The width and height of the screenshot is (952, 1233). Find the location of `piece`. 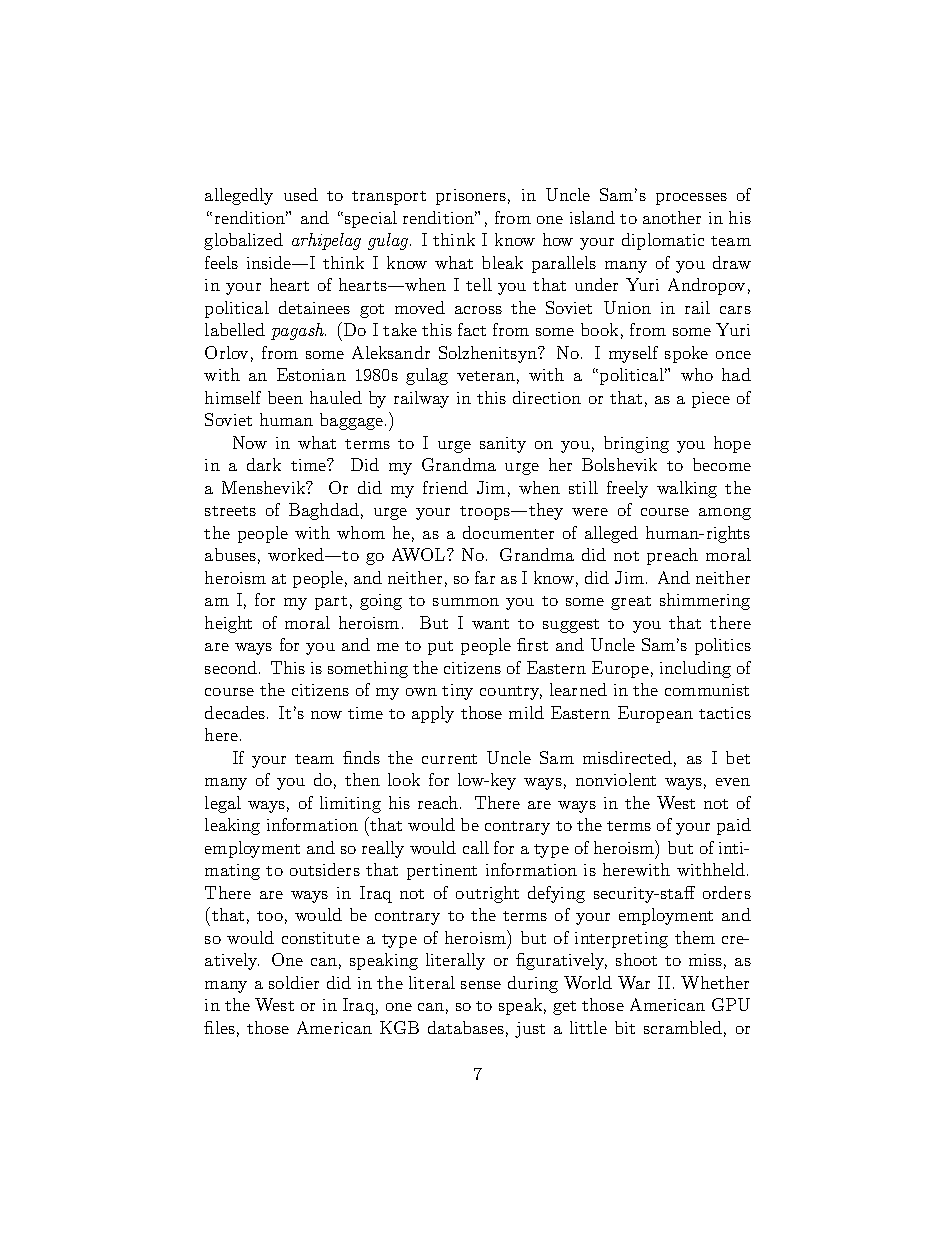

piece is located at coordinates (711, 400).
